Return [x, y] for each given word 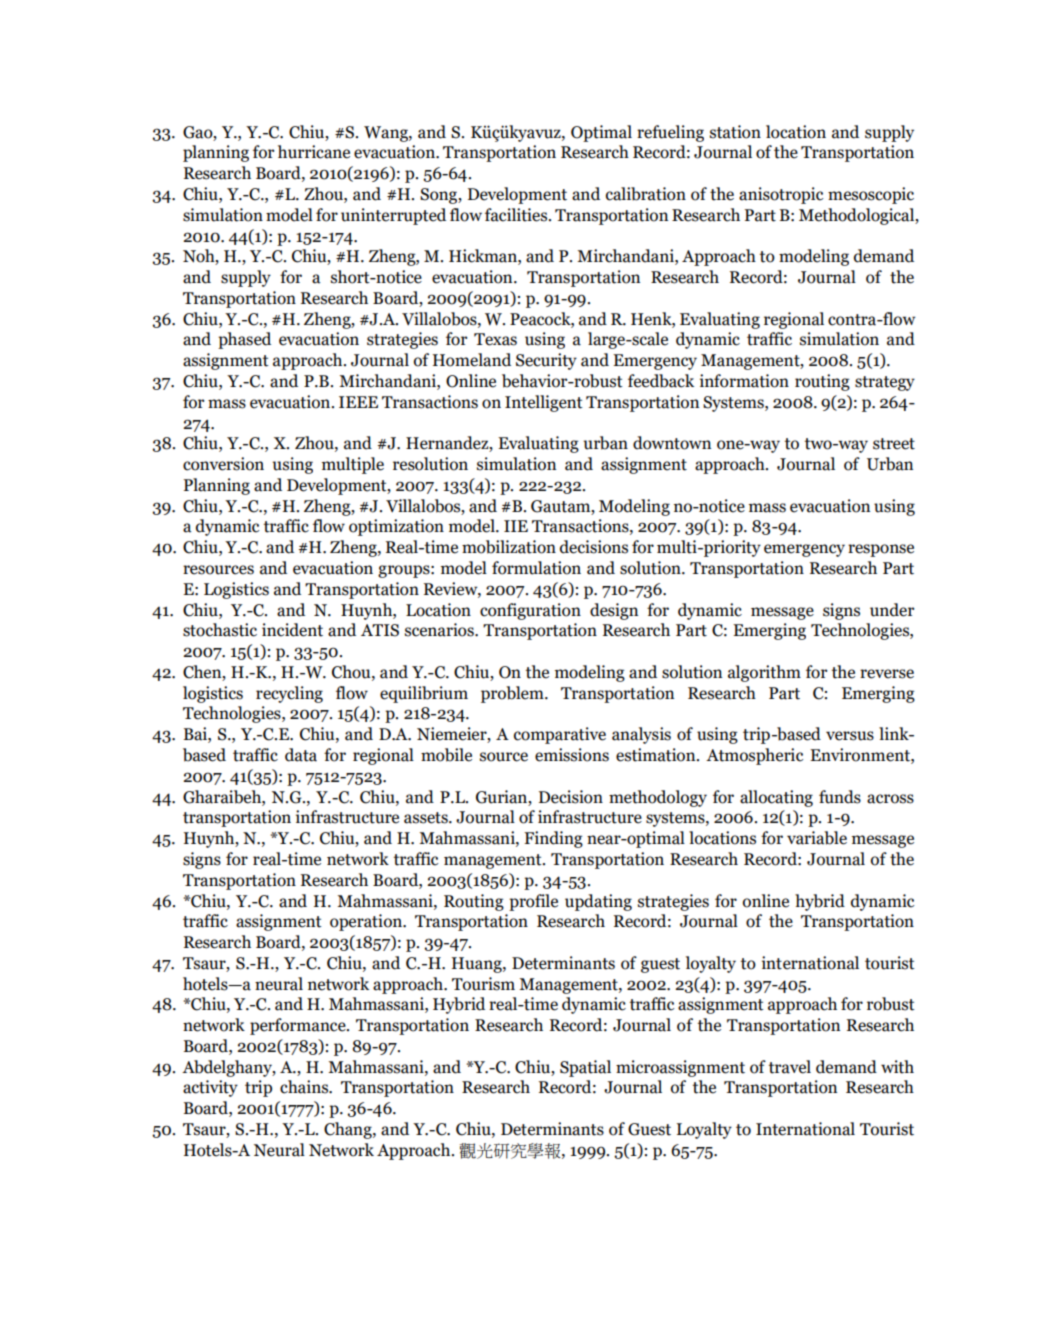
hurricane [314, 152]
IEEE [358, 402]
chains [305, 1087]
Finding [553, 839]
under [892, 610]
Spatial [585, 1068]
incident [292, 630]
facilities [517, 215]
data [301, 755]
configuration [530, 611]
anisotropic [781, 195]
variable [817, 838]
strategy [885, 383]
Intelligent [544, 403]
